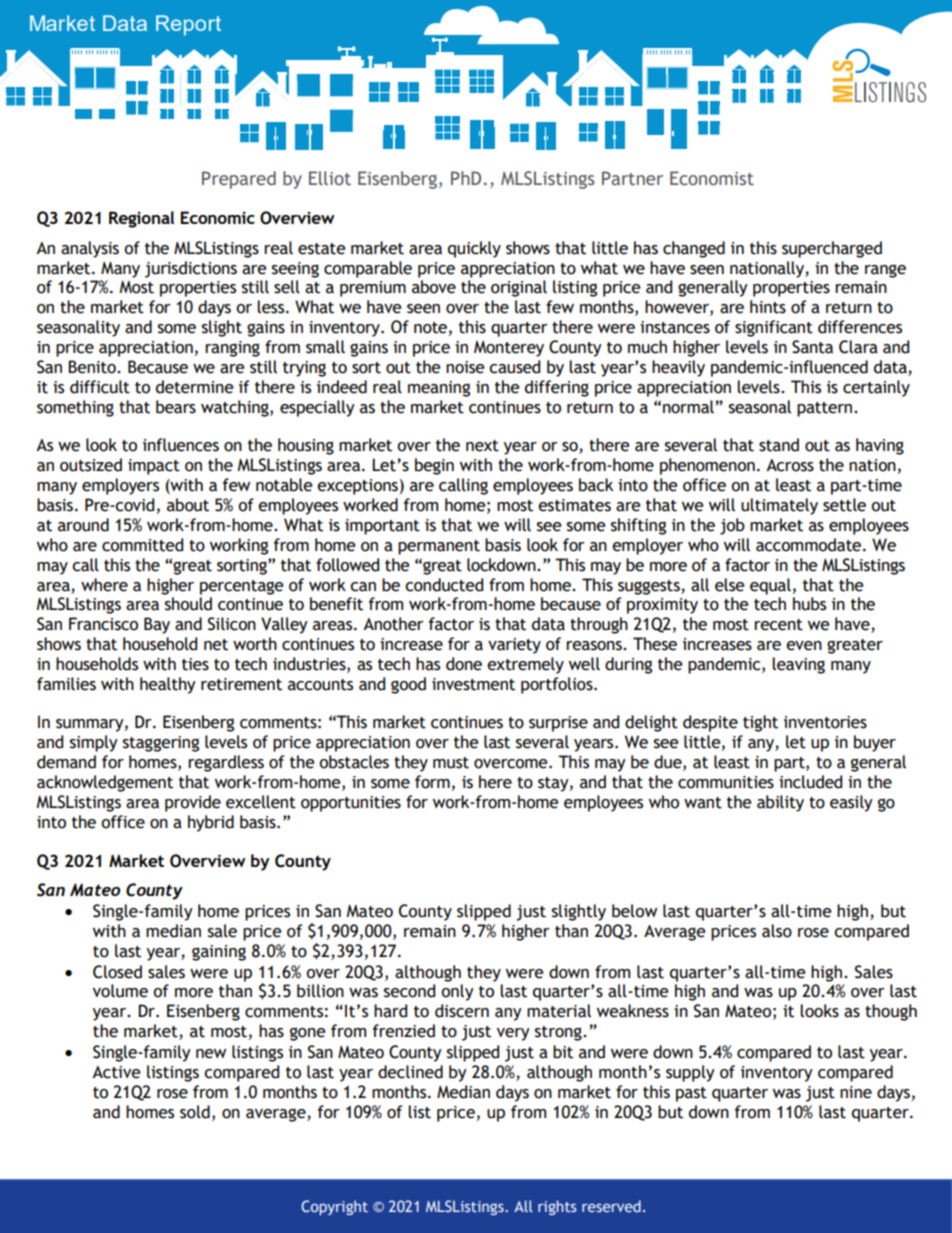 Image resolution: width=952 pixels, height=1233 pixels. Describe the element at coordinates (188, 25) in the image. I see `Report` at that location.
